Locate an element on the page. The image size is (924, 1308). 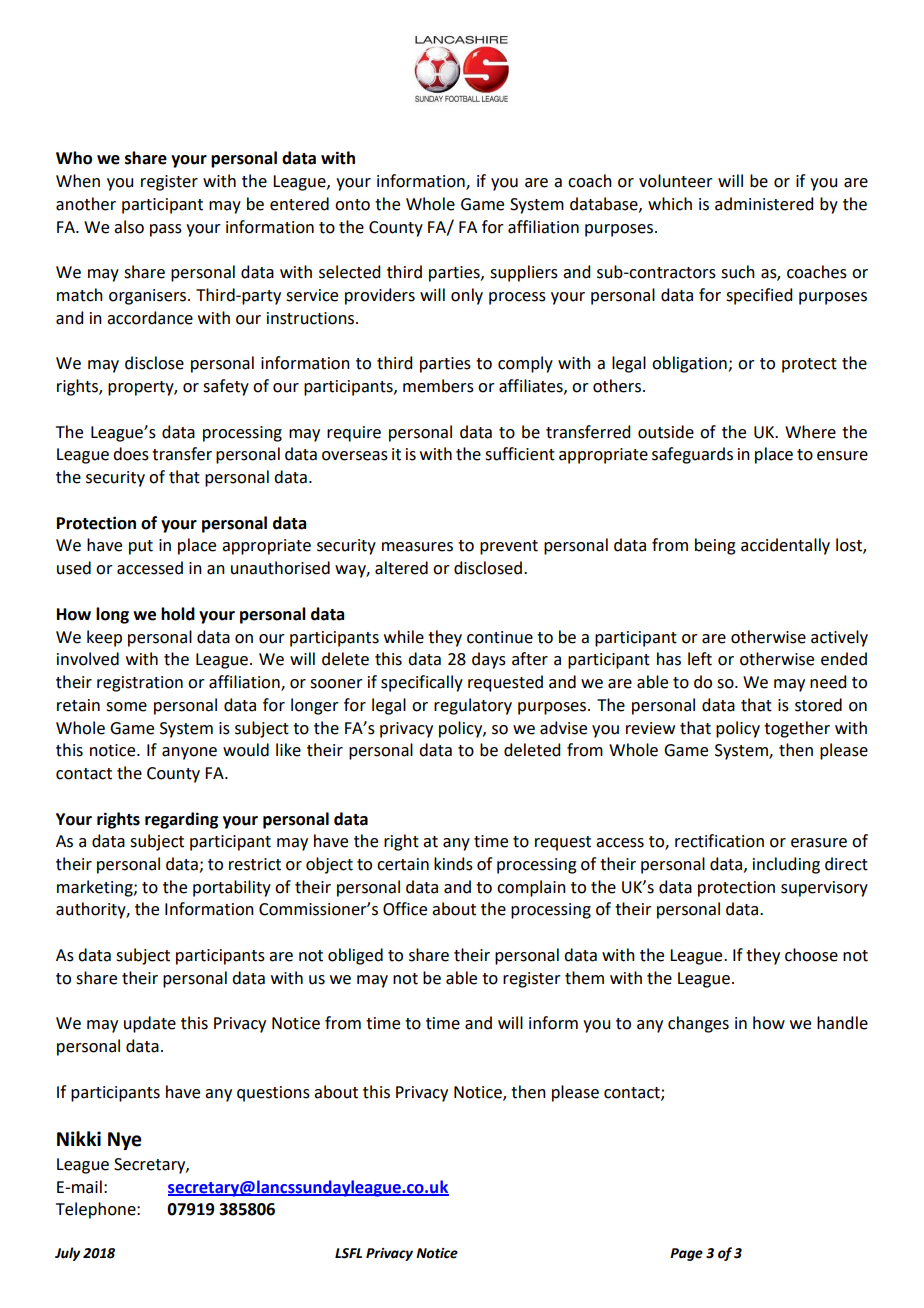
kinds is located at coordinates (453, 864).
